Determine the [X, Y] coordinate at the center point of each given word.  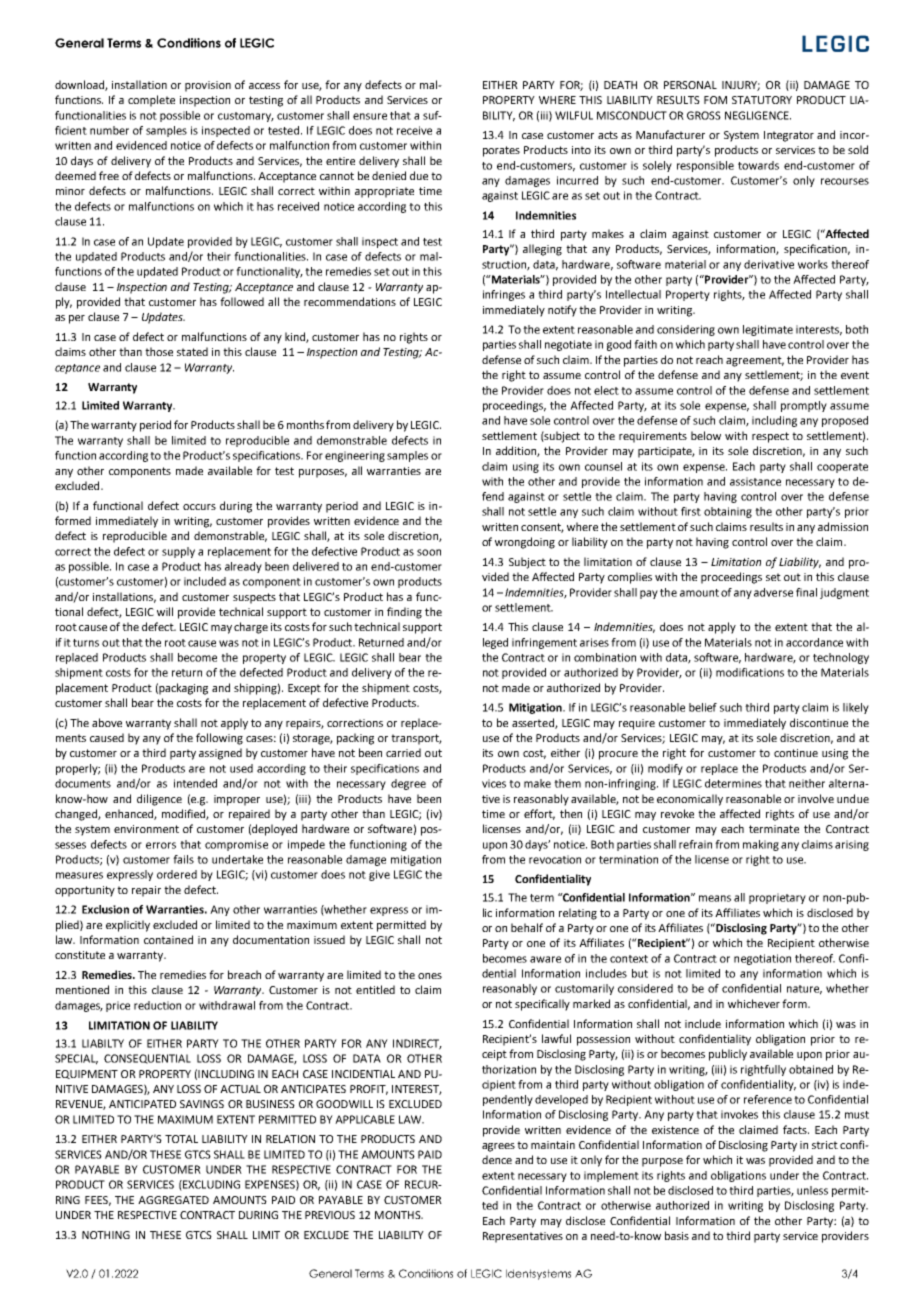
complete [151, 101]
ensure [370, 116]
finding [404, 613]
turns [86, 643]
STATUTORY [762, 100]
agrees [498, 1147]
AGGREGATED [173, 1200]
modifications [750, 672]
